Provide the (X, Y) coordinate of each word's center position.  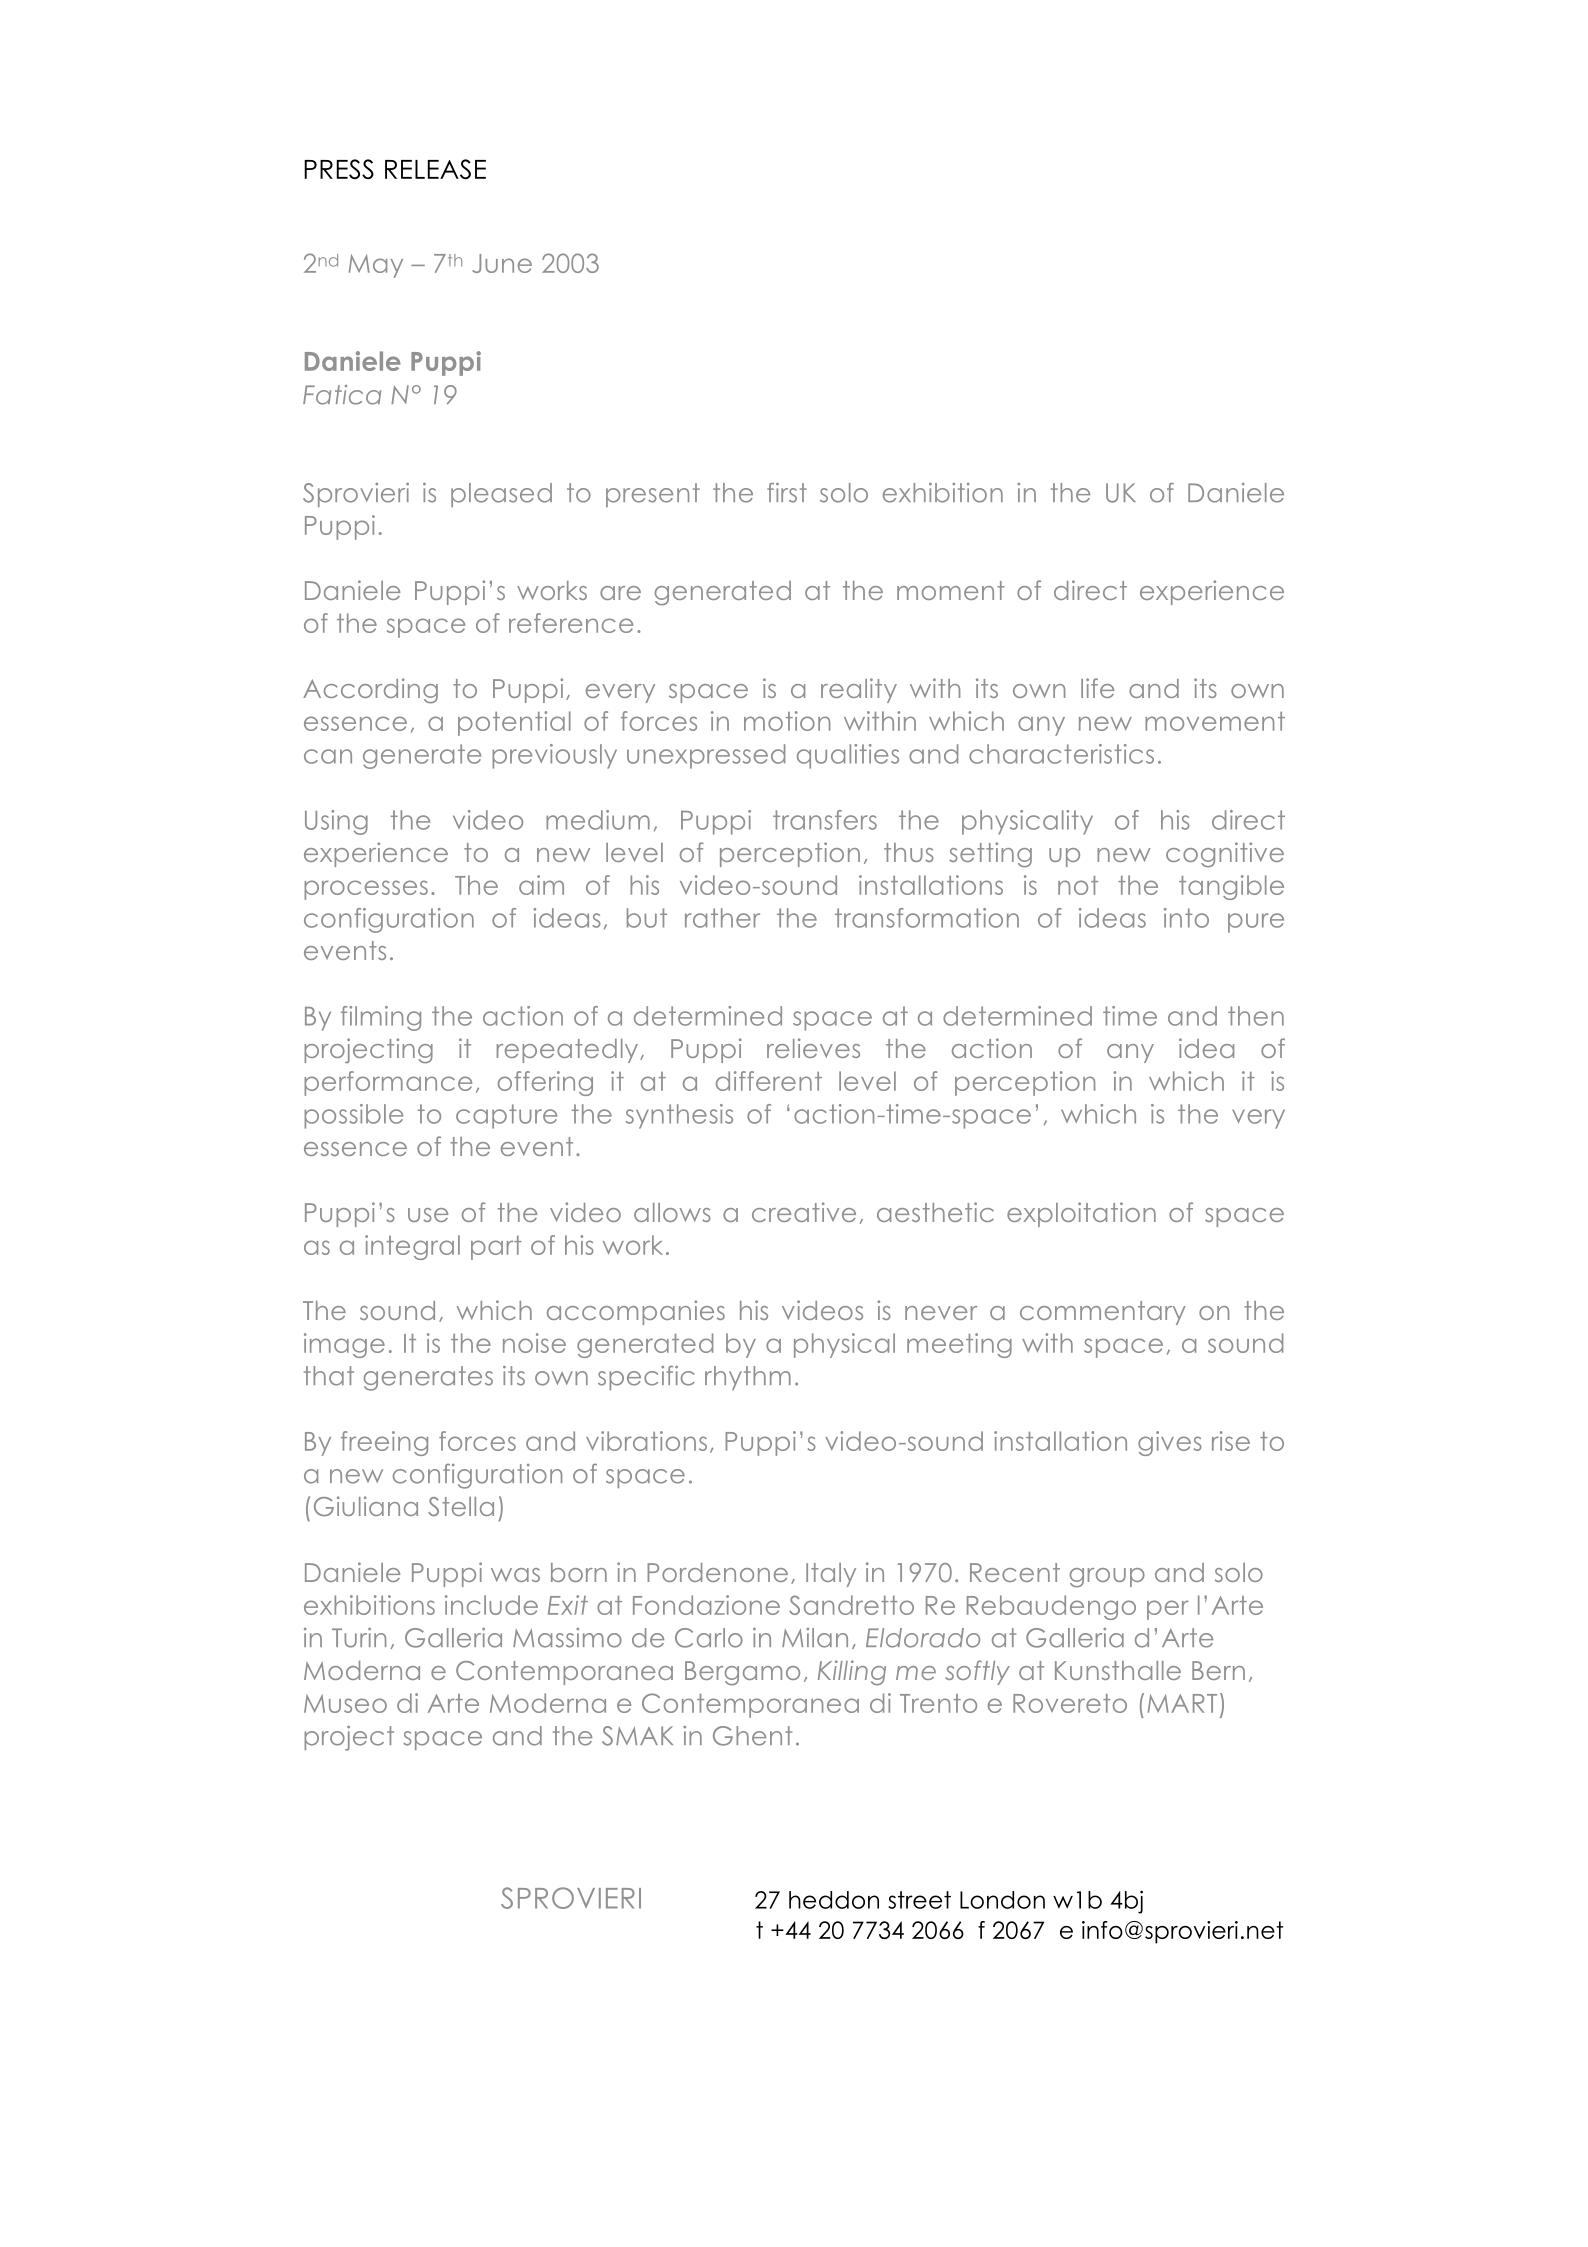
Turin (359, 1638)
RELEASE (435, 169)
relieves (813, 1048)
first (787, 493)
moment (951, 590)
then (1256, 1016)
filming (381, 1018)
